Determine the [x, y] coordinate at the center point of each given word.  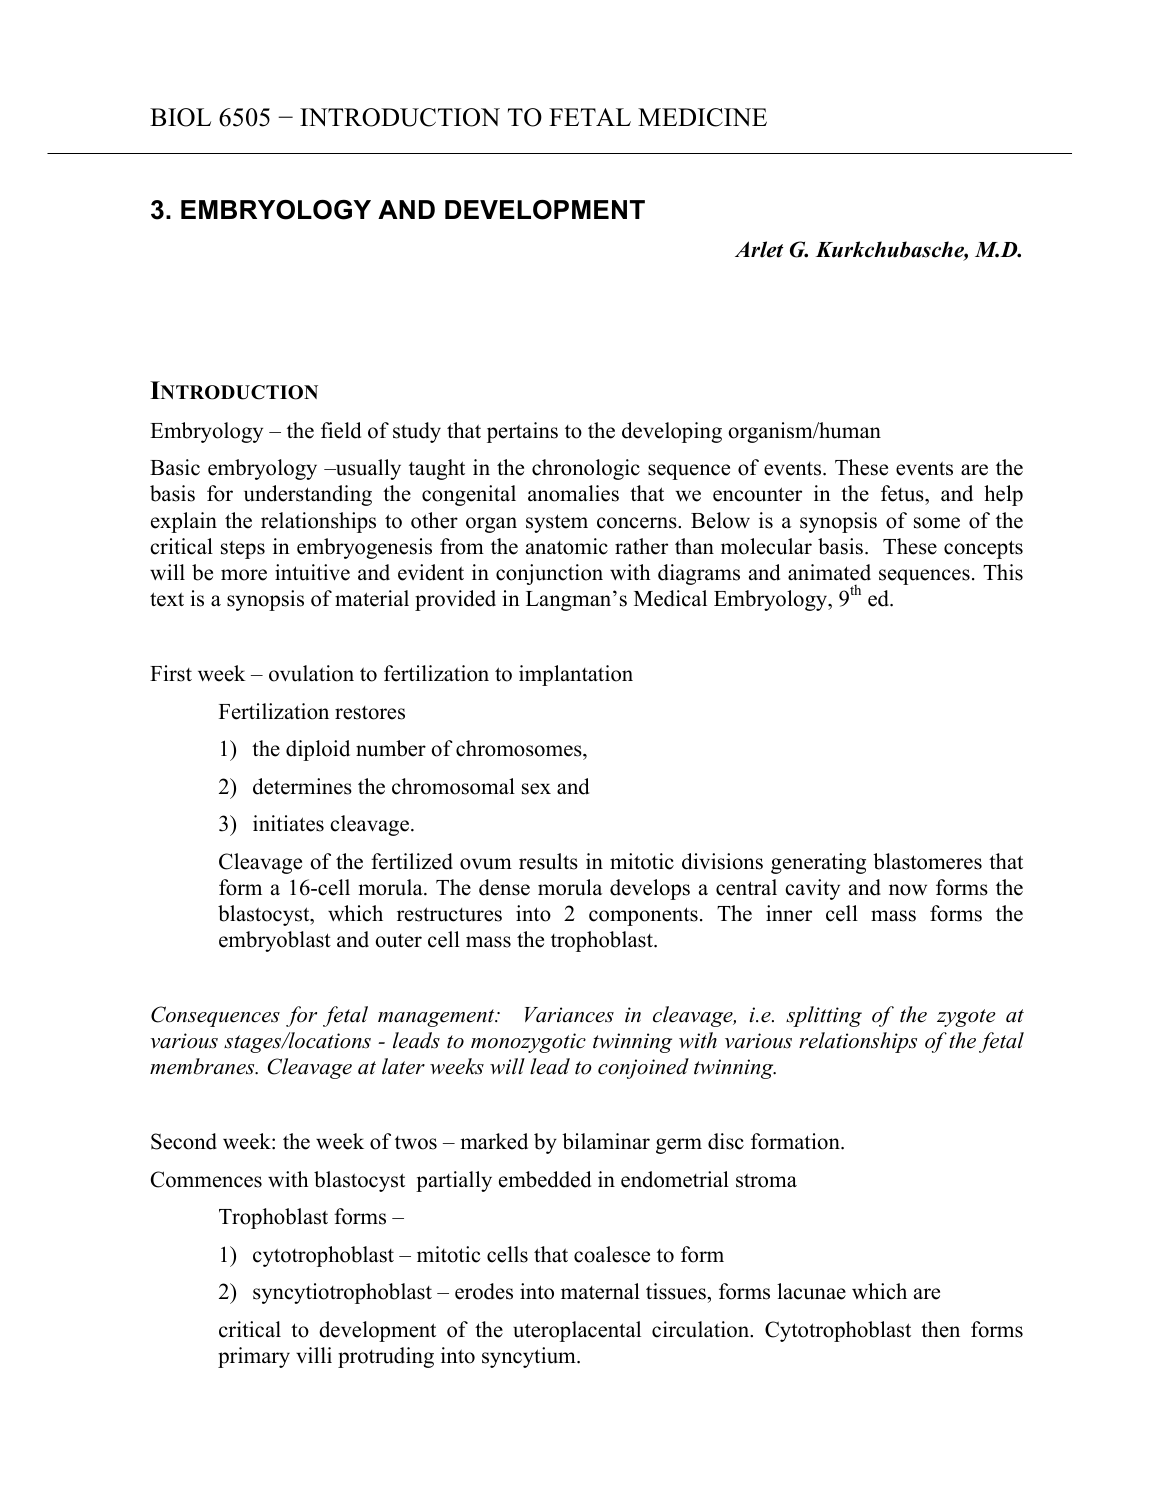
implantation [576, 675]
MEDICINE [702, 117]
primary [254, 1357]
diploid [318, 750]
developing [672, 432]
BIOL [180, 117]
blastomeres [927, 861]
